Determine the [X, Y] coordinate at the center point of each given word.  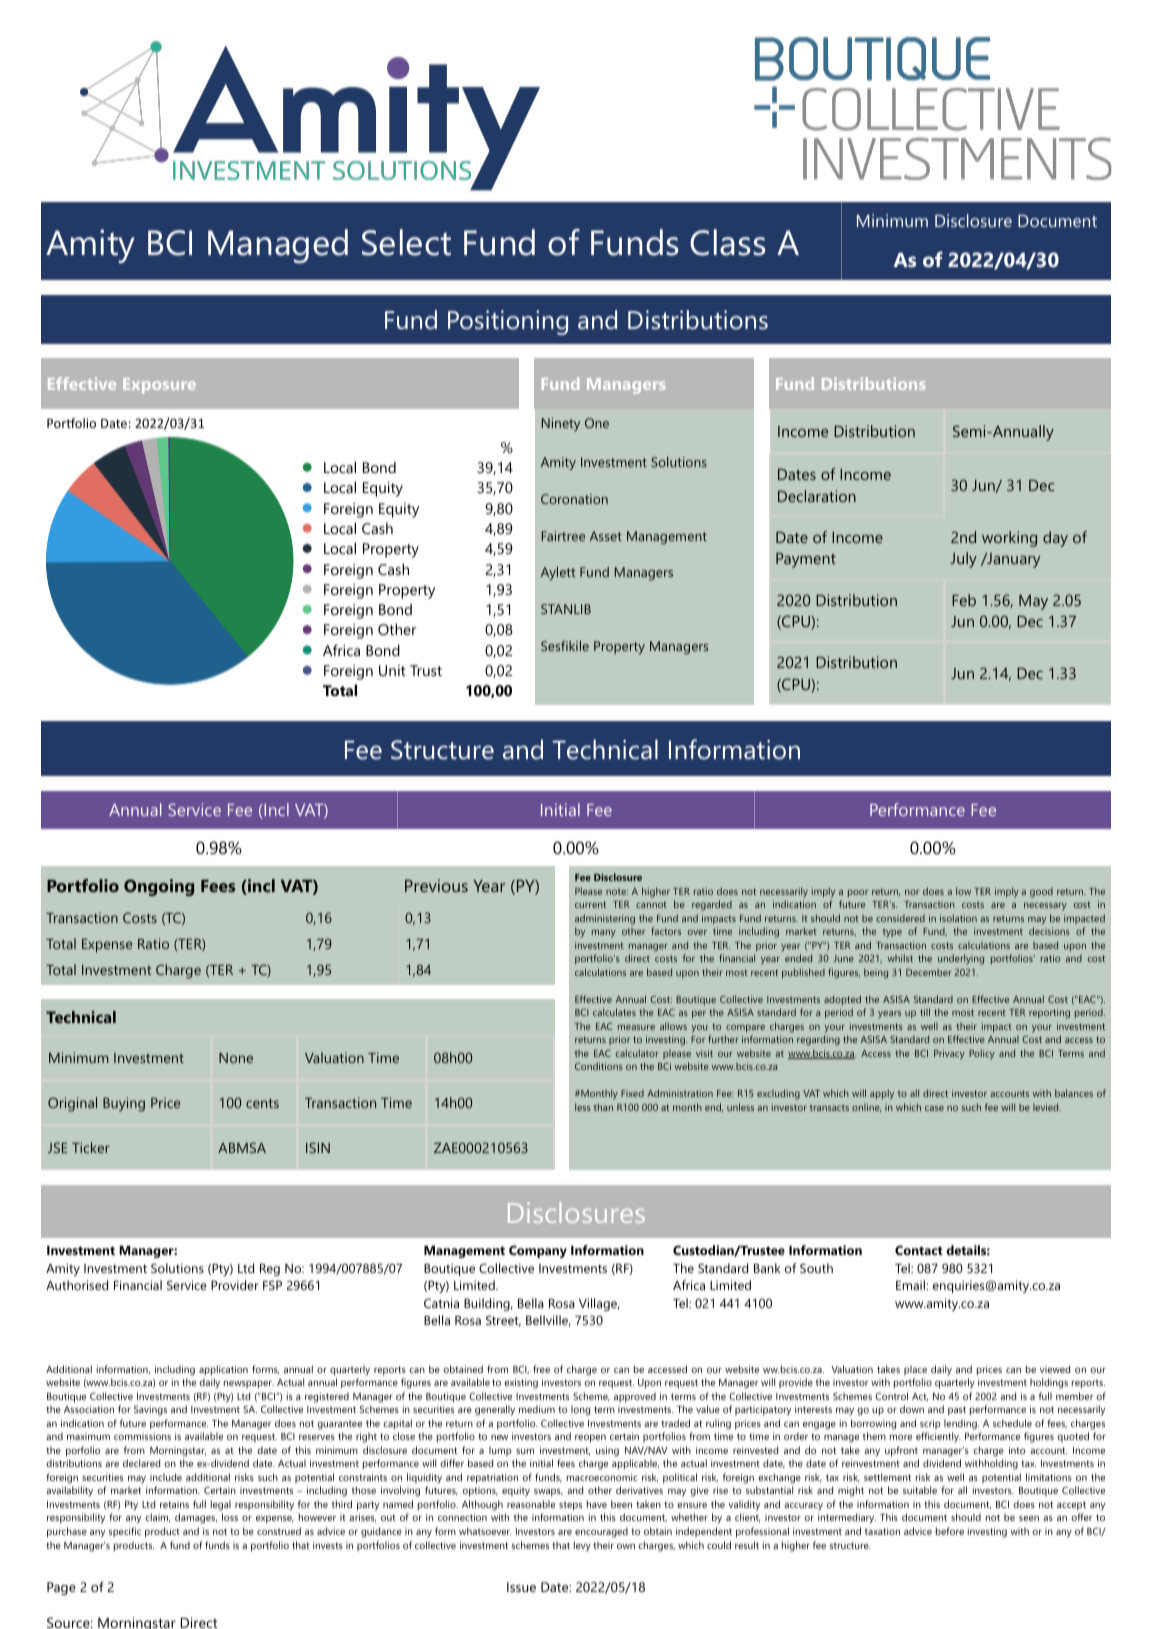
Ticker [91, 1147]
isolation [958, 918]
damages [196, 1518]
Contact [919, 1250]
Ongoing [159, 887]
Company [538, 1251]
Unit [392, 670]
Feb [964, 600]
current [590, 904]
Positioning [508, 322]
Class [728, 242]
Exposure [159, 386]
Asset [606, 536]
